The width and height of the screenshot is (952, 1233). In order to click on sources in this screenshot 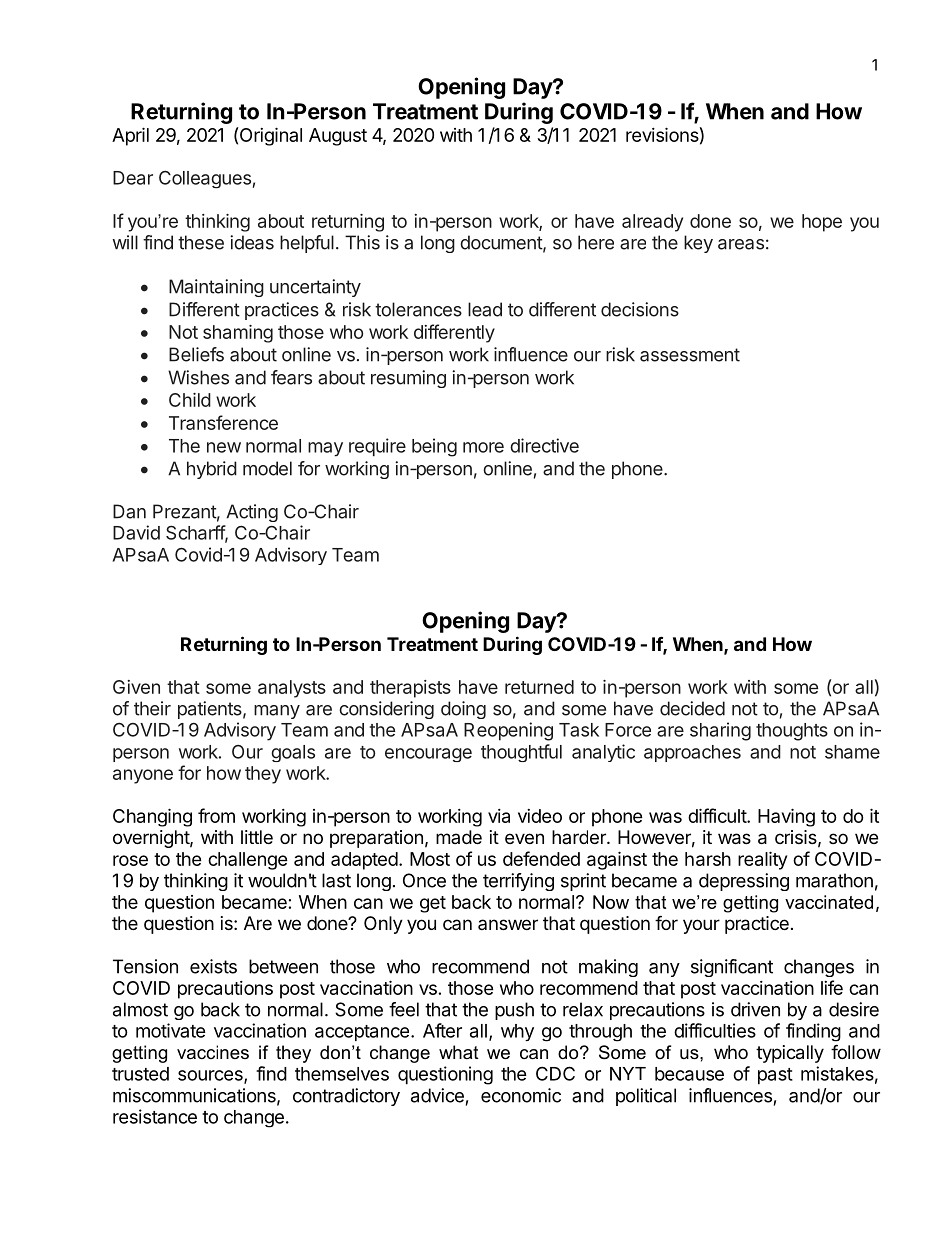, I will do `click(211, 1076)`.
